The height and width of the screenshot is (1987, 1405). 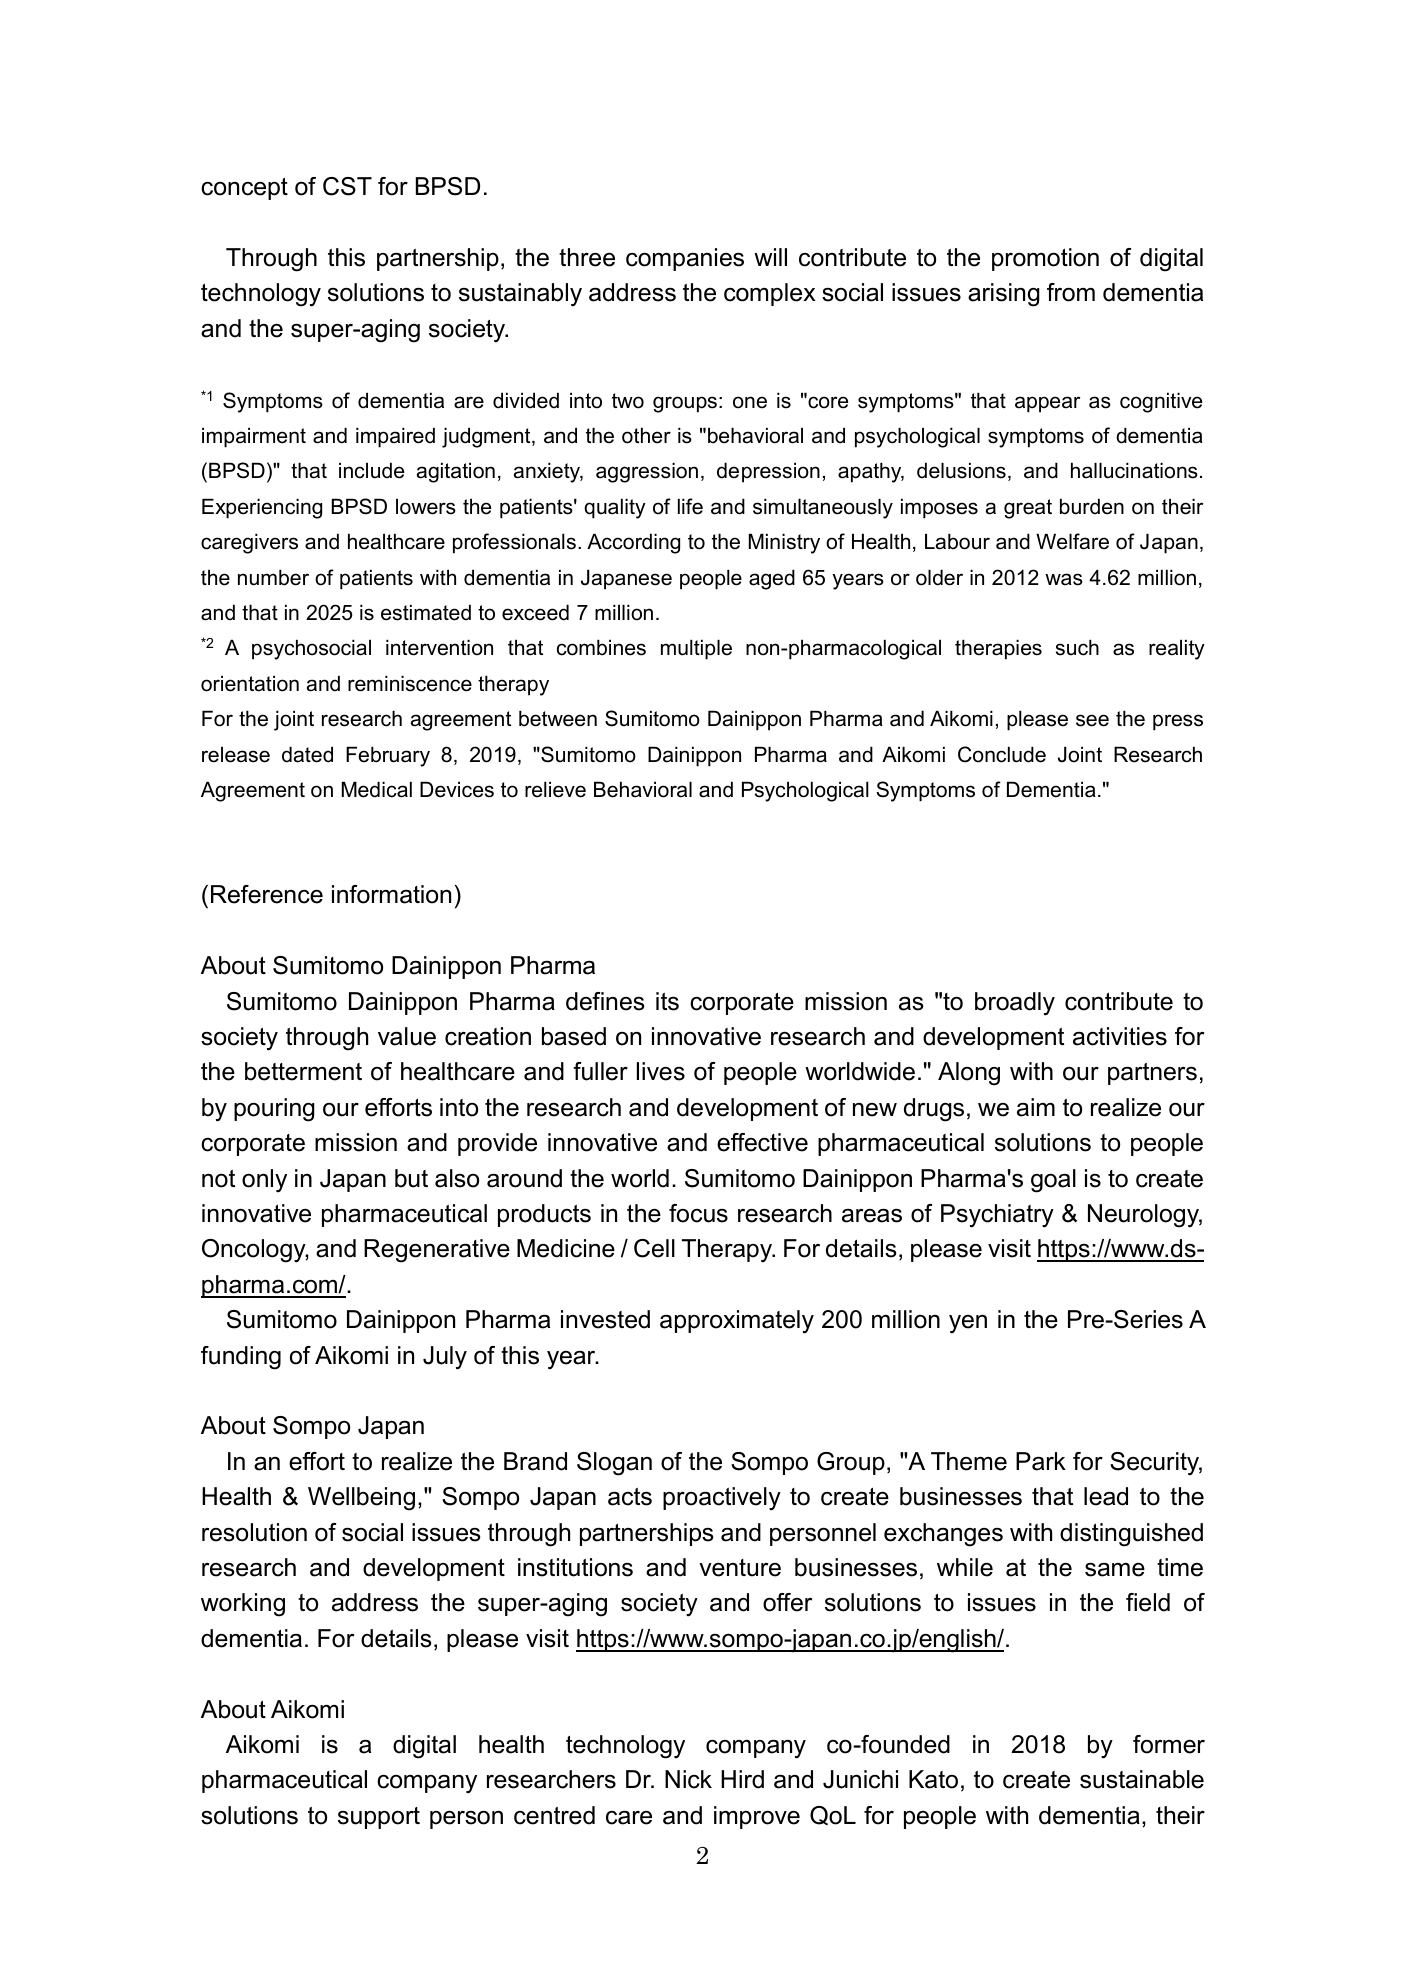 I want to click on CST, so click(x=347, y=186).
